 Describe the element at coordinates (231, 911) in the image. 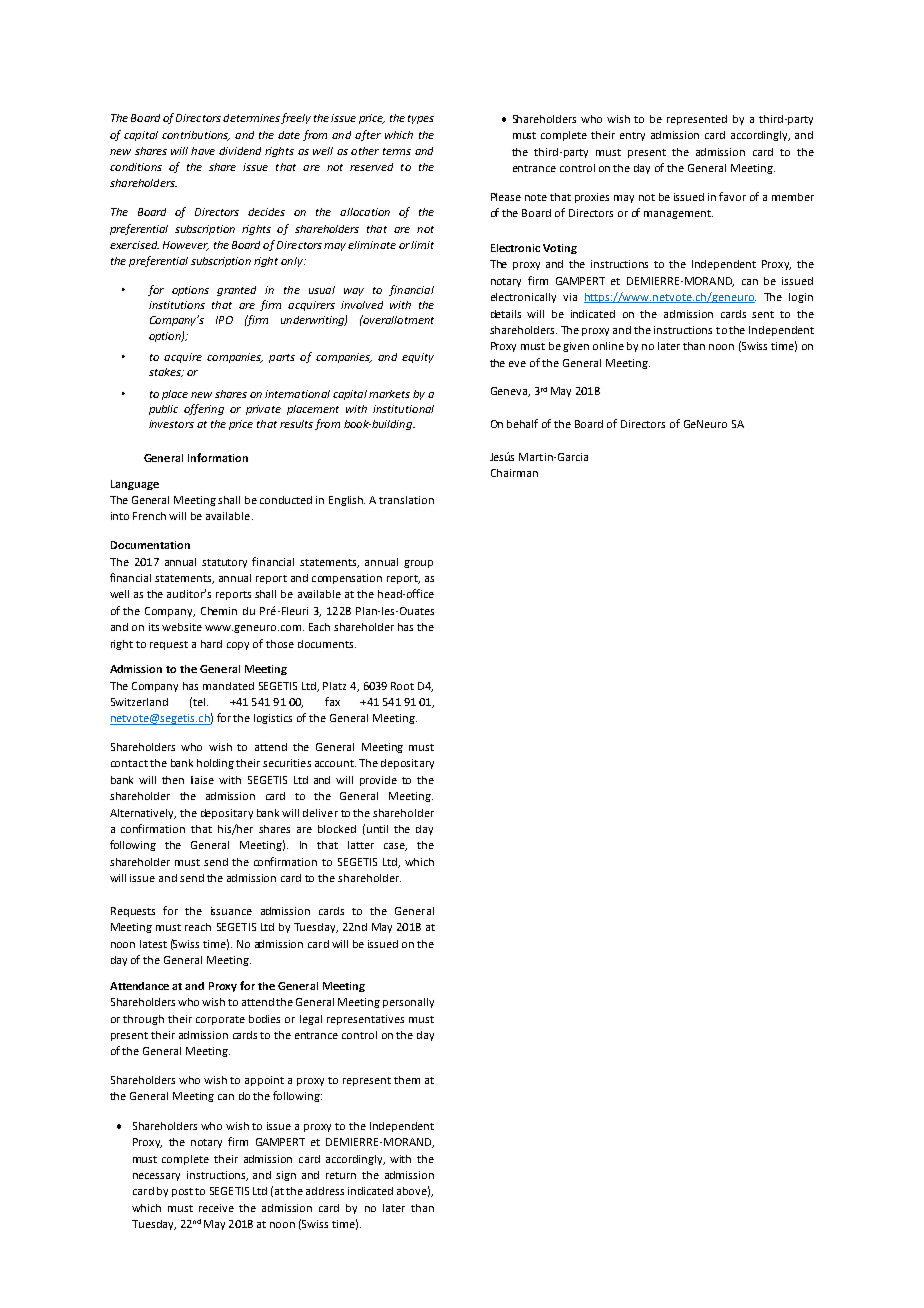

I see `issuance` at that location.
